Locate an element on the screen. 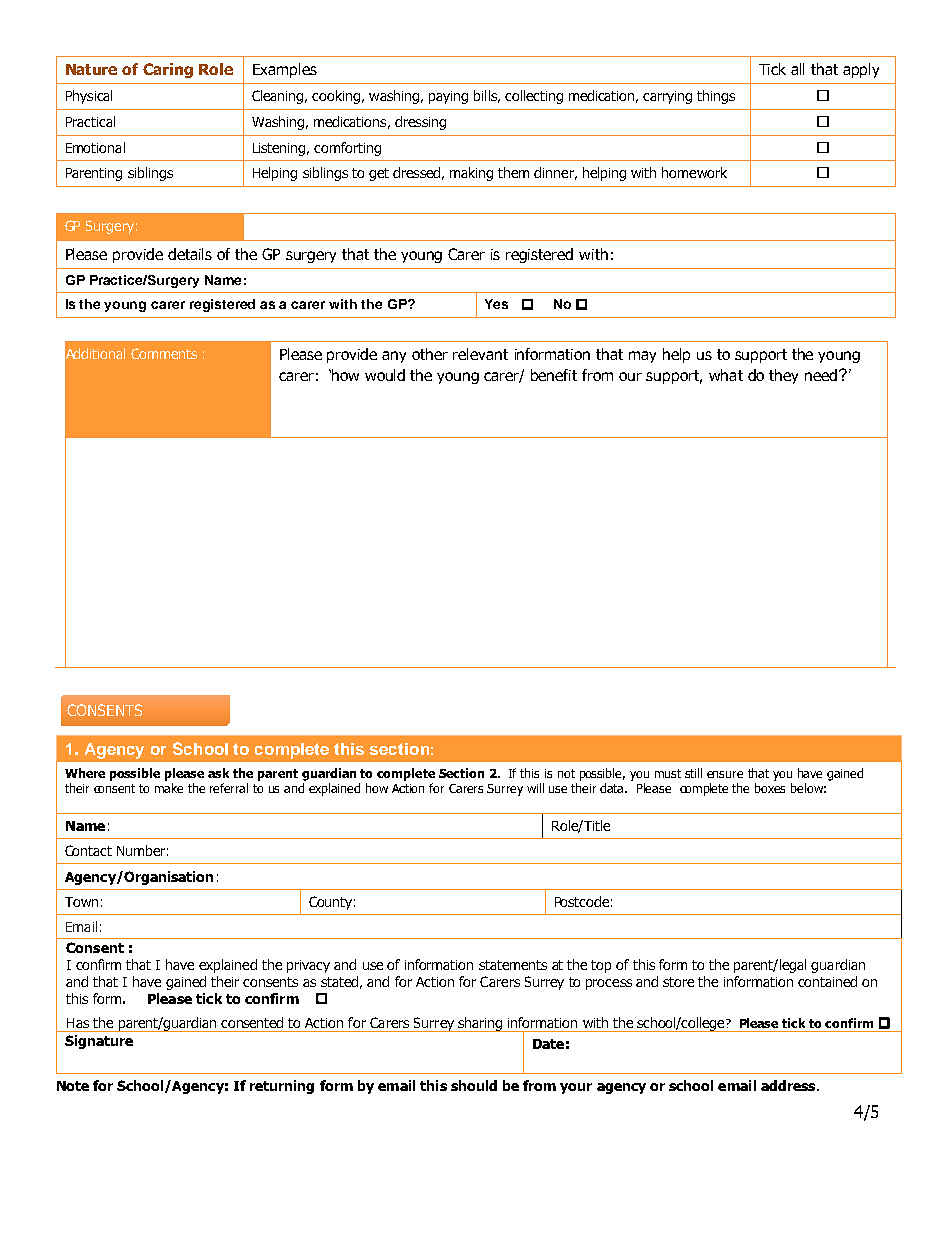  Caring is located at coordinates (168, 70).
